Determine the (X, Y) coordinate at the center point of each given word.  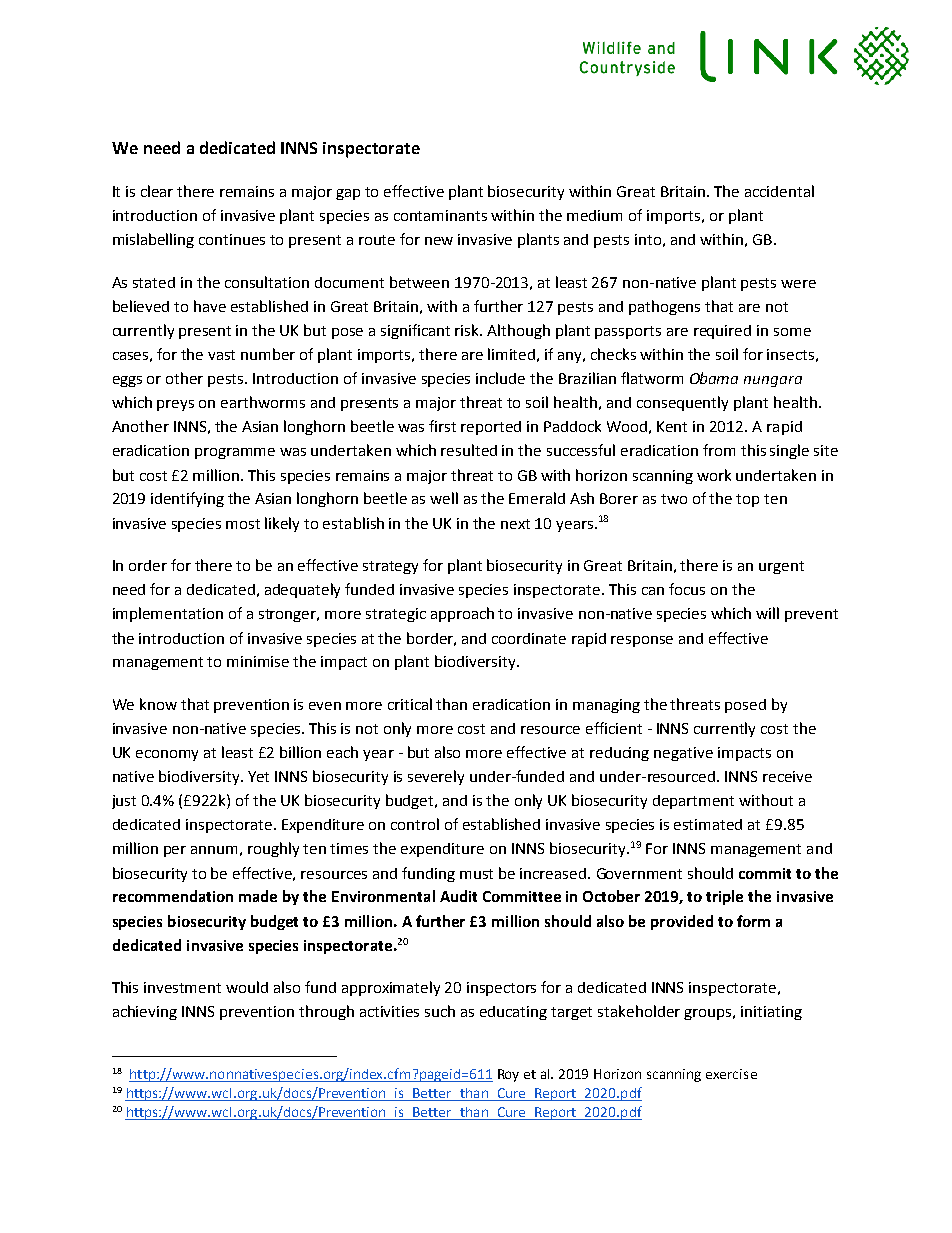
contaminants (440, 215)
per (175, 851)
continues (232, 239)
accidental (779, 191)
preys (175, 405)
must (476, 874)
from (719, 450)
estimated (708, 824)
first (442, 426)
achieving (145, 1012)
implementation (168, 614)
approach (462, 614)
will (767, 613)
